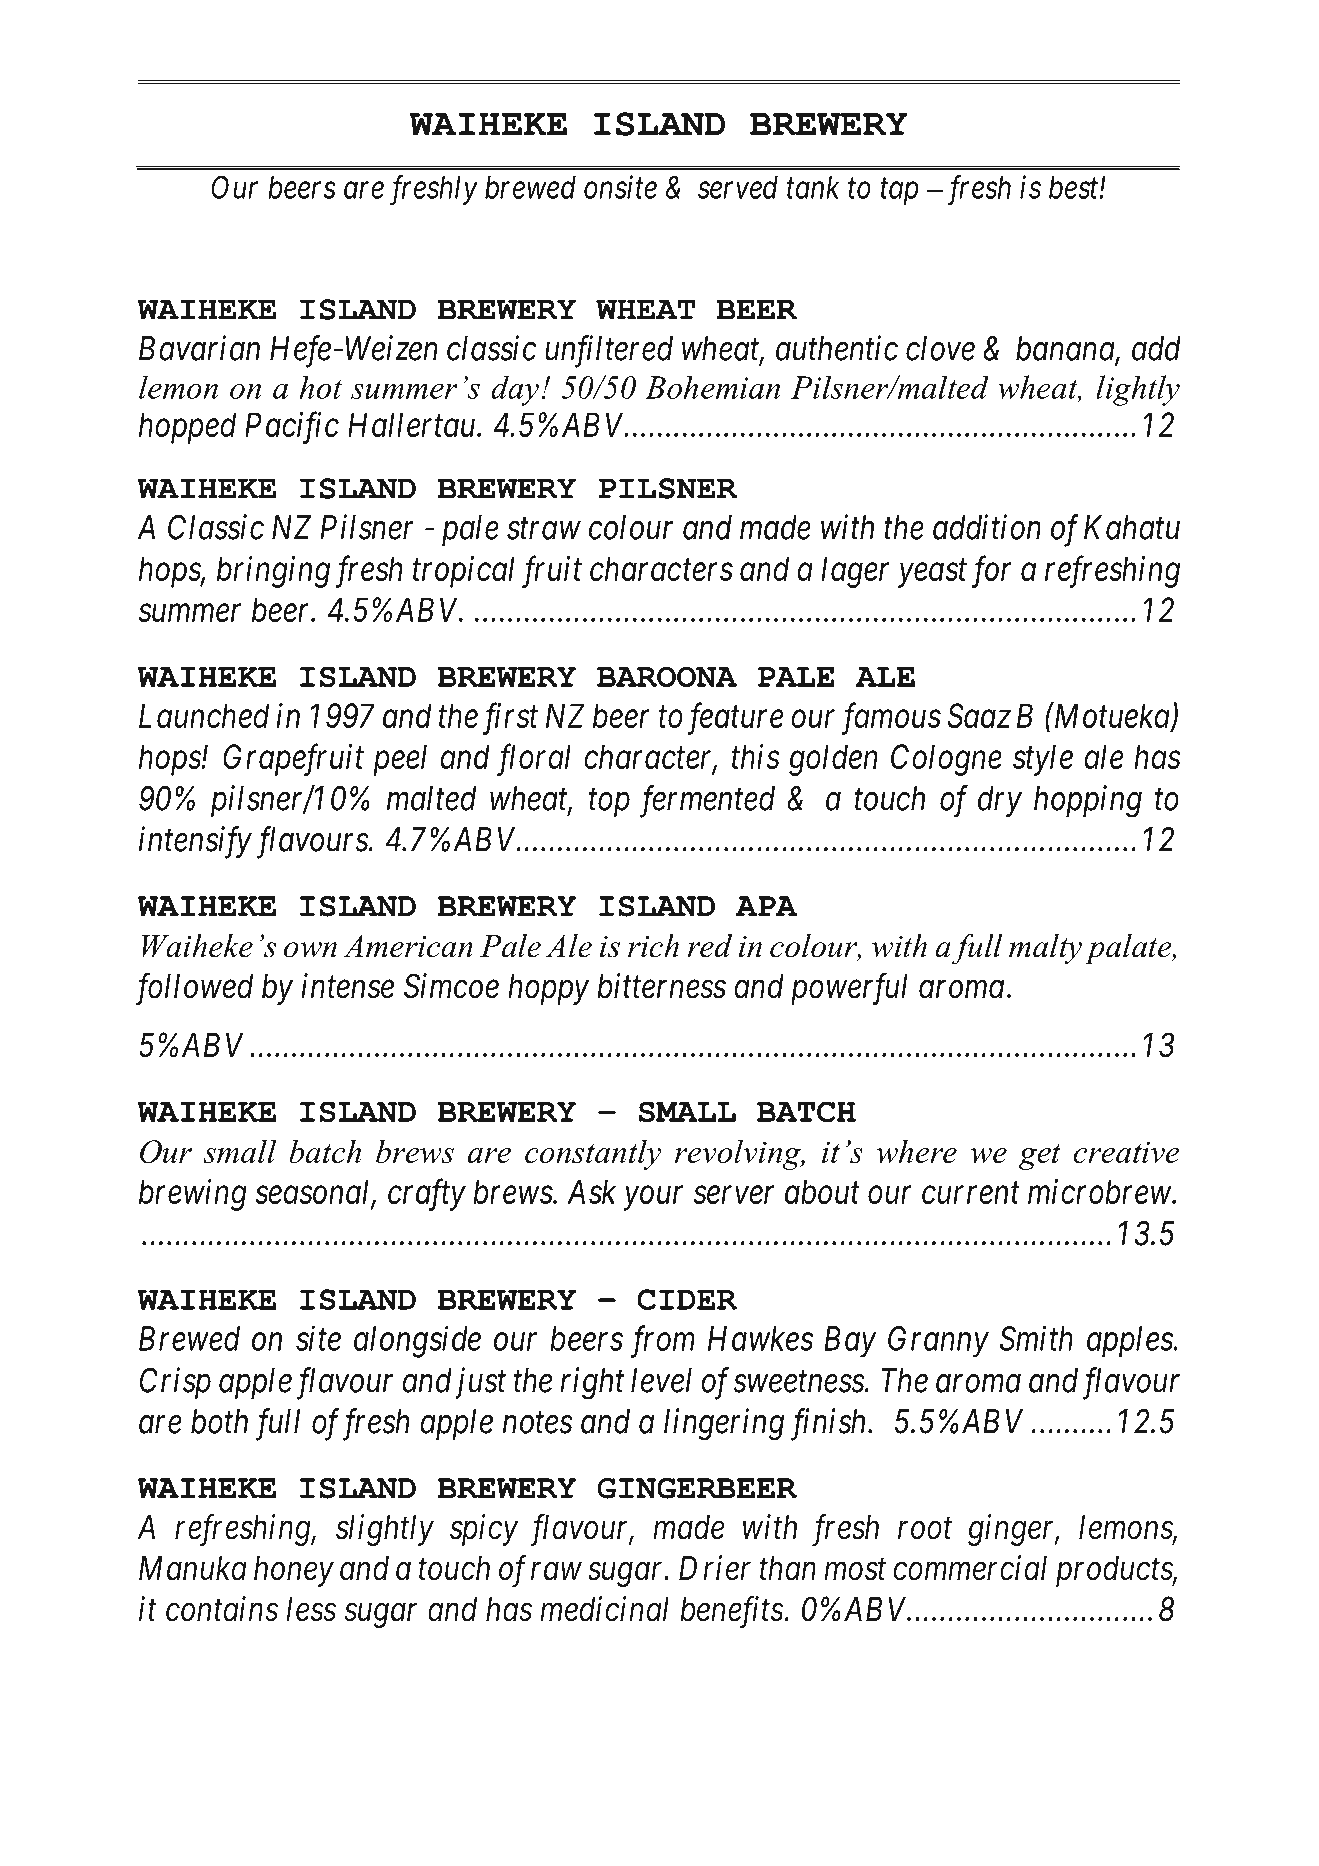 The height and width of the screenshot is (1866, 1319). I want to click on constantly, so click(593, 1154).
